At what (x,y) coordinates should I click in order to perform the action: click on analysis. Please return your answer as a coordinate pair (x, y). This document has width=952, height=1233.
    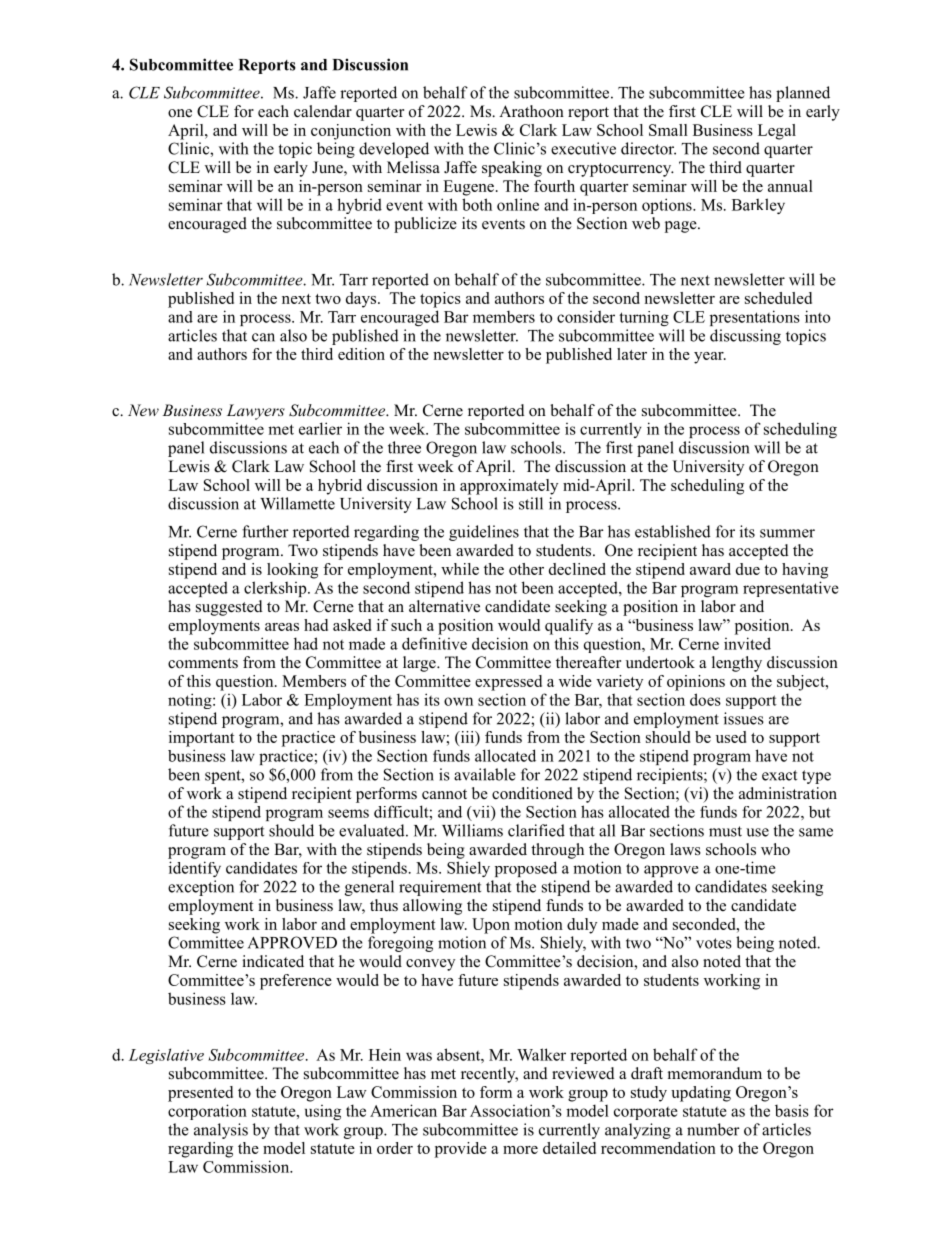
    Looking at the image, I should click on (221, 1131).
